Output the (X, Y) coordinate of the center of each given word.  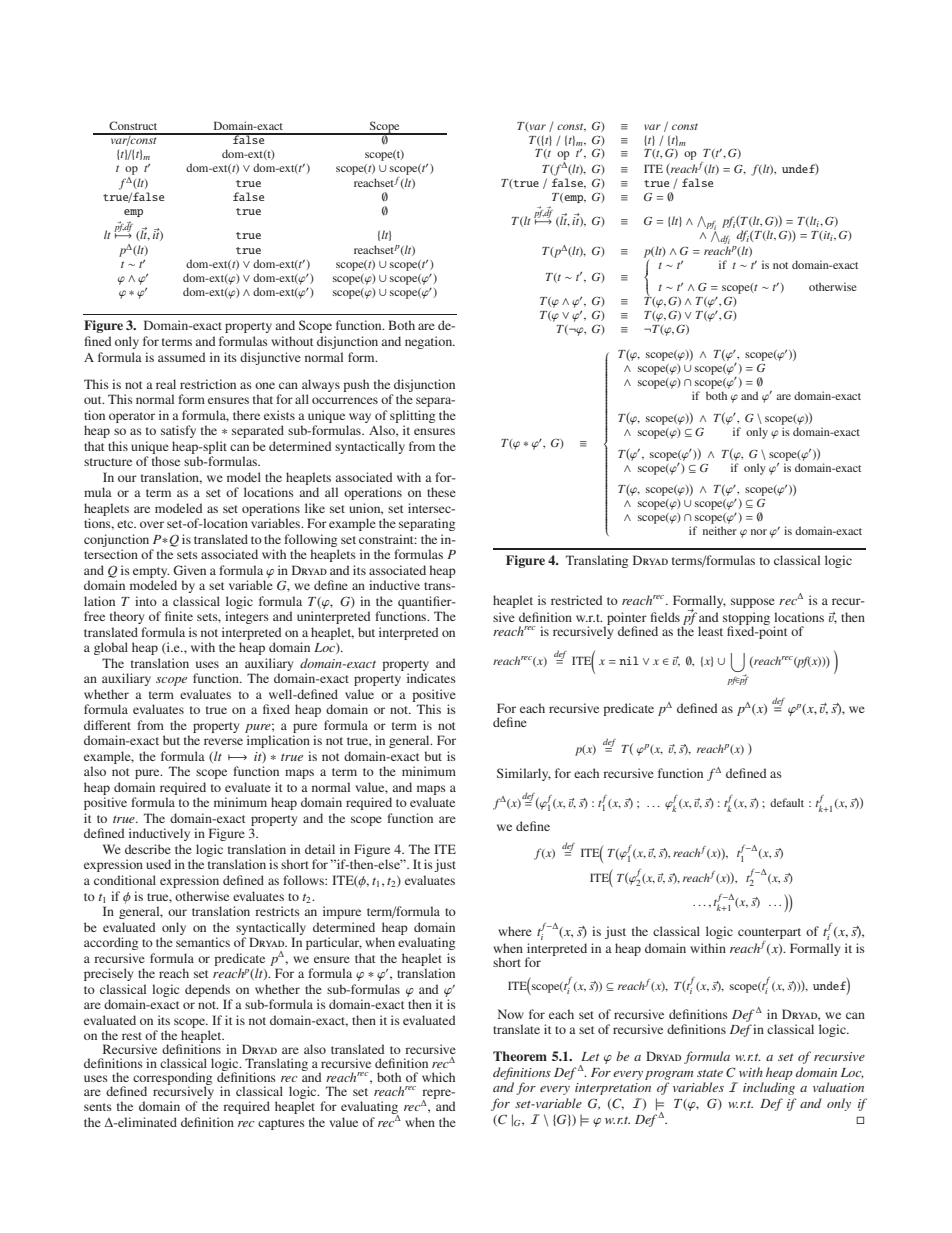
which (438, 1077)
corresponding (172, 1080)
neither (720, 530)
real (166, 384)
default (787, 802)
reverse (223, 741)
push (356, 385)
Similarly (524, 774)
